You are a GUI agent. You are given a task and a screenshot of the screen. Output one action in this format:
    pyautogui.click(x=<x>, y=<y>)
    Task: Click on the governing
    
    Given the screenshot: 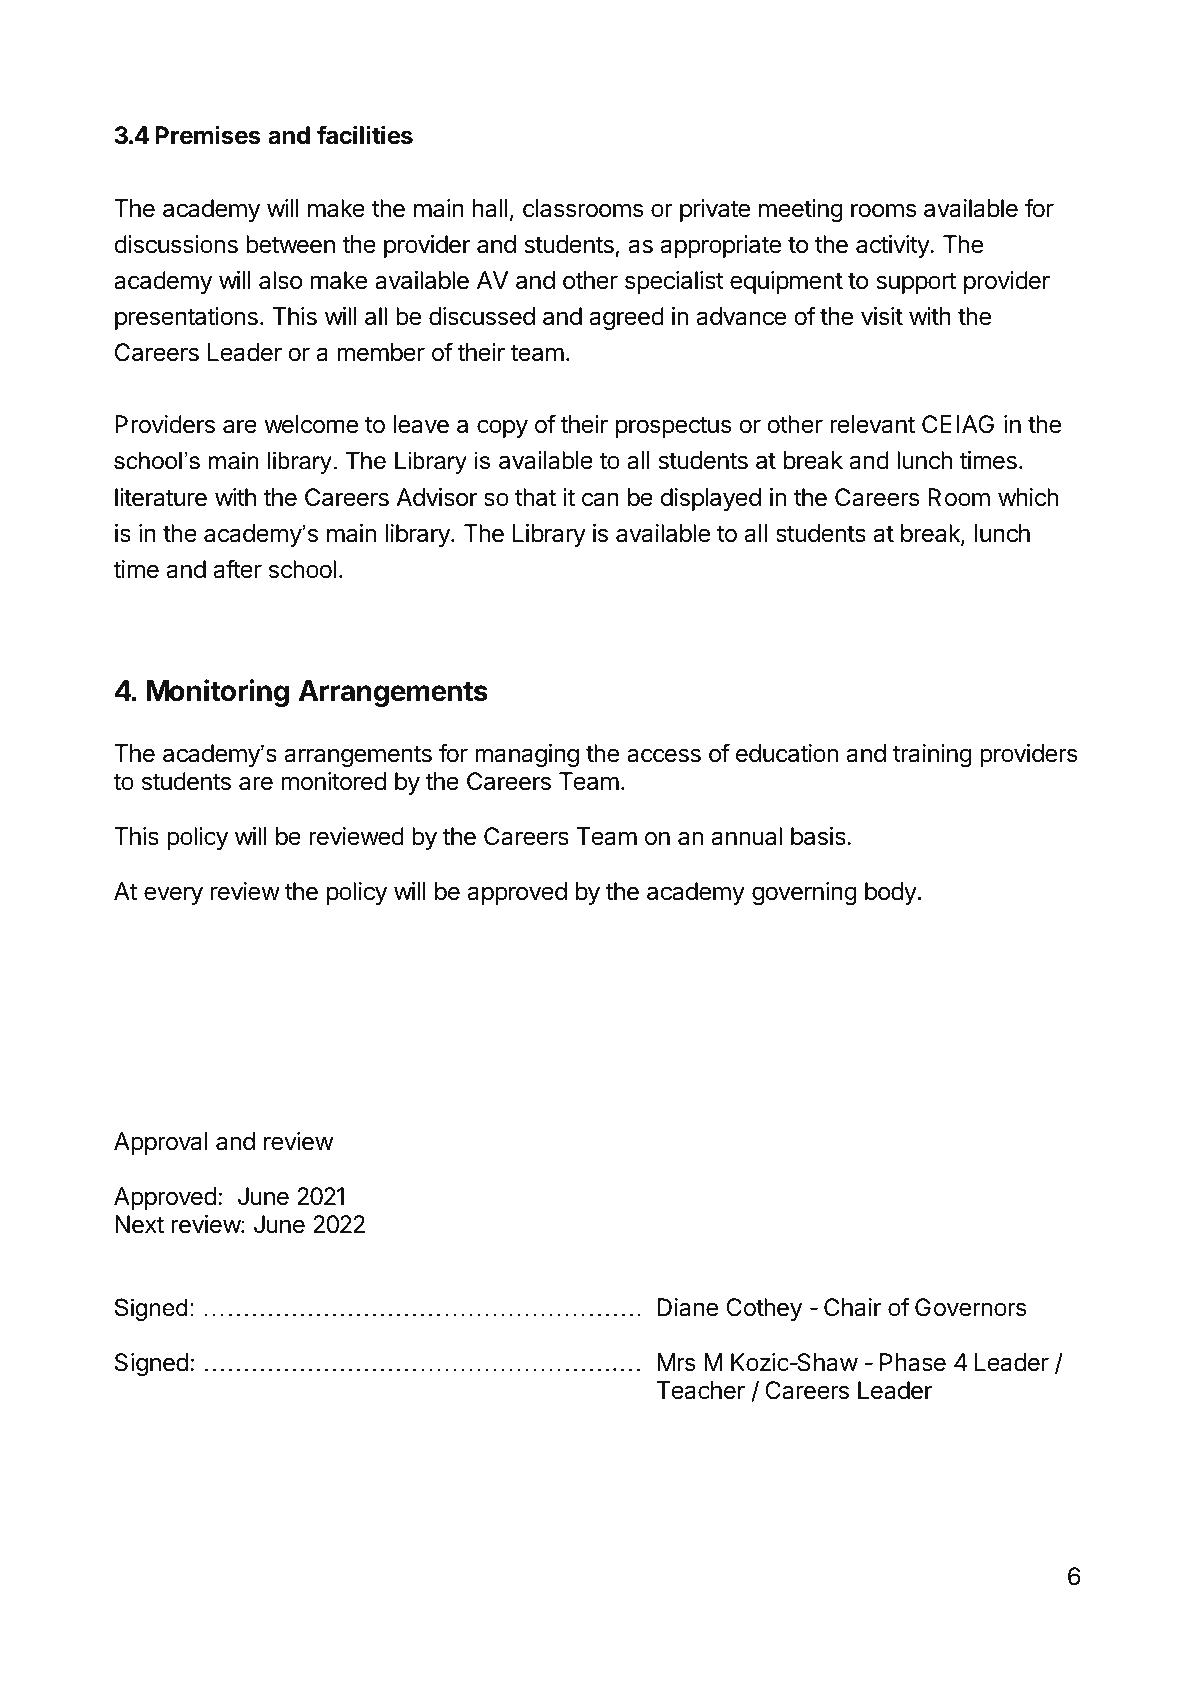 What is the action you would take?
    pyautogui.click(x=804, y=893)
